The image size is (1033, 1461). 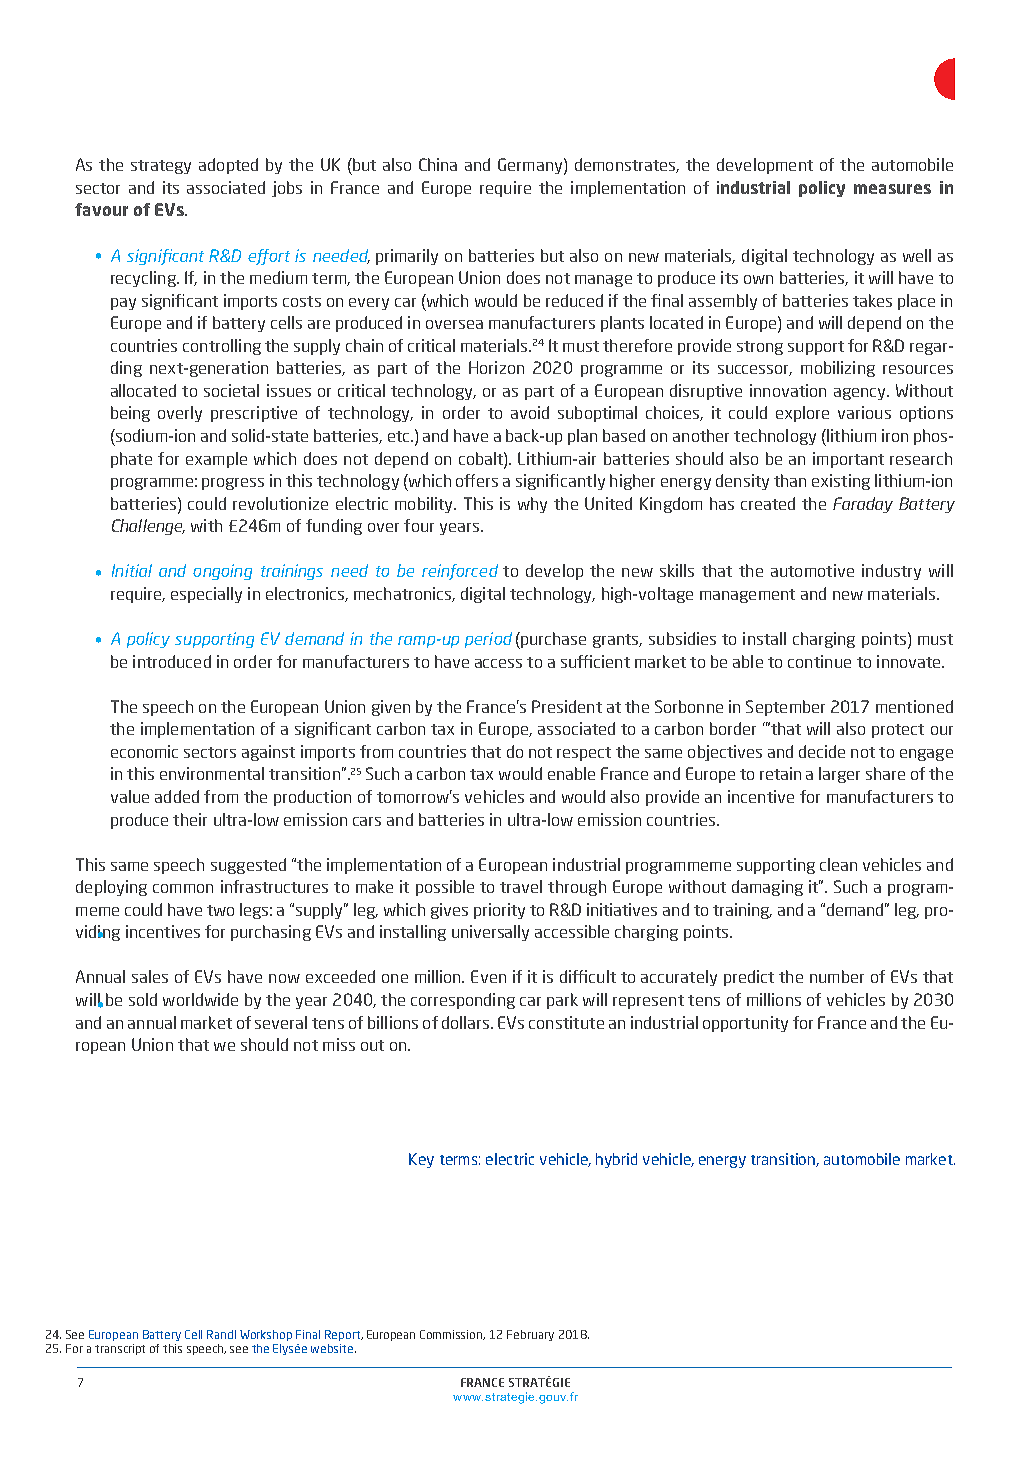 I want to click on Workshop, so click(x=266, y=1335).
